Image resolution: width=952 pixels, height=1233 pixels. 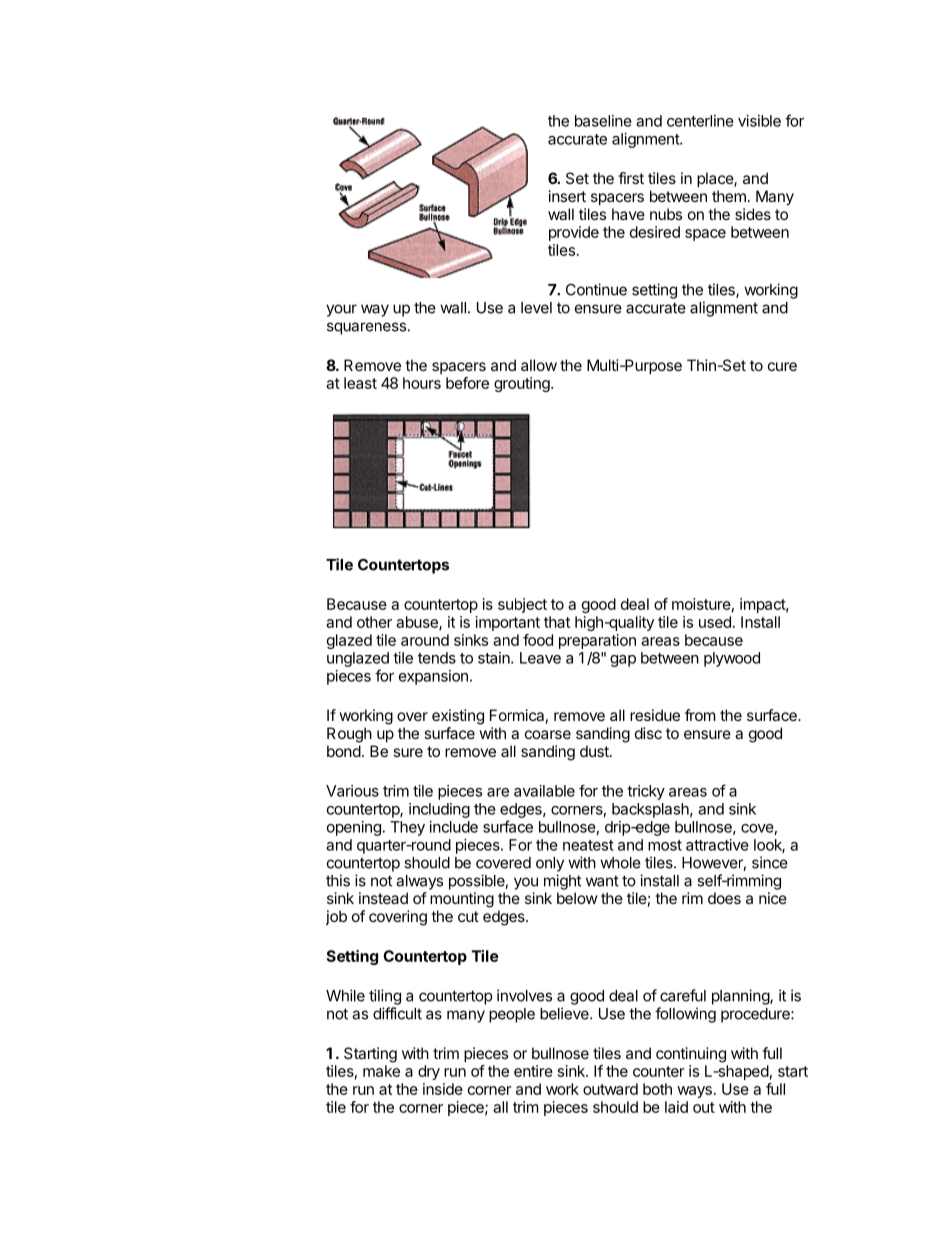 What do you see at coordinates (381, 1071) in the page?
I see `make` at bounding box center [381, 1071].
